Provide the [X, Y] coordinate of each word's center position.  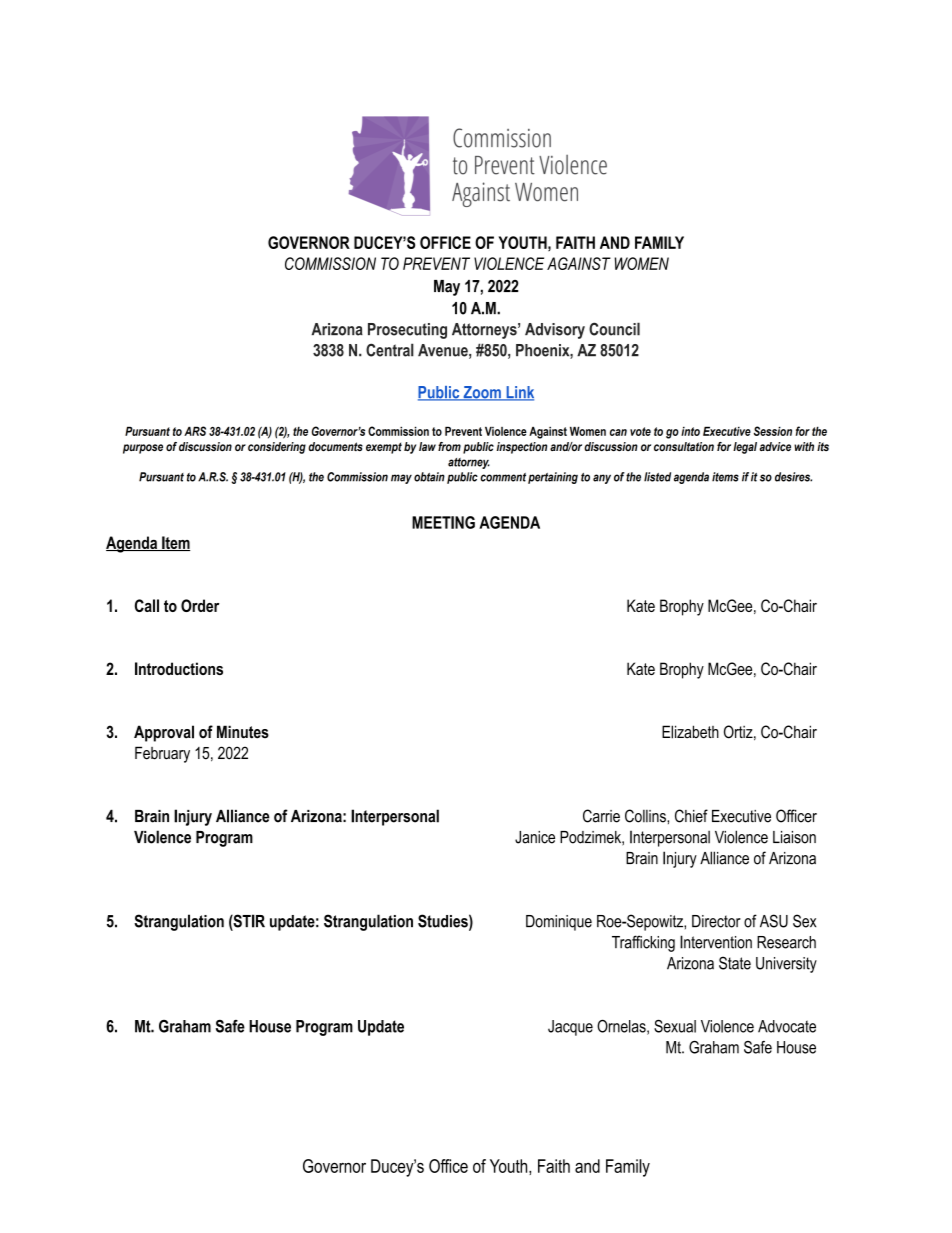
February [162, 754]
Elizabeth [690, 732]
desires [793, 477]
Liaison [794, 837]
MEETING [443, 522]
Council [614, 329]
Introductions [179, 668]
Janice [535, 837]
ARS [195, 431]
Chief [691, 816]
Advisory [555, 331]
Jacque [570, 1028]
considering [277, 448]
